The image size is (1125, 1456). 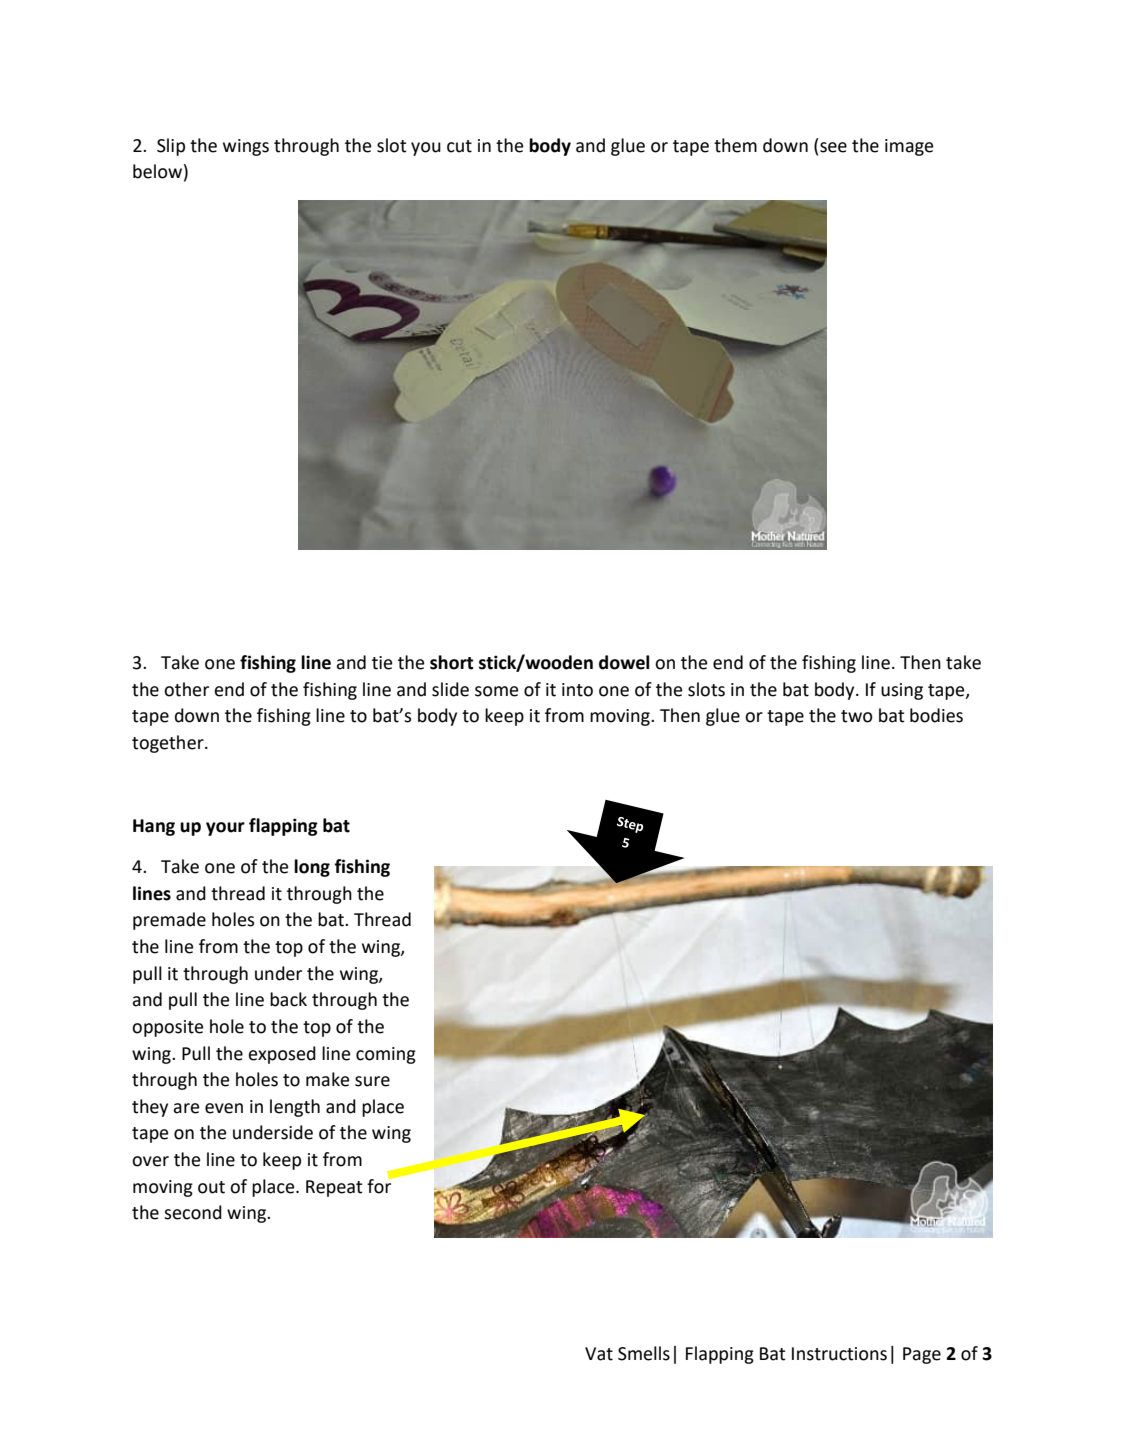 I want to click on coming, so click(x=386, y=1055).
